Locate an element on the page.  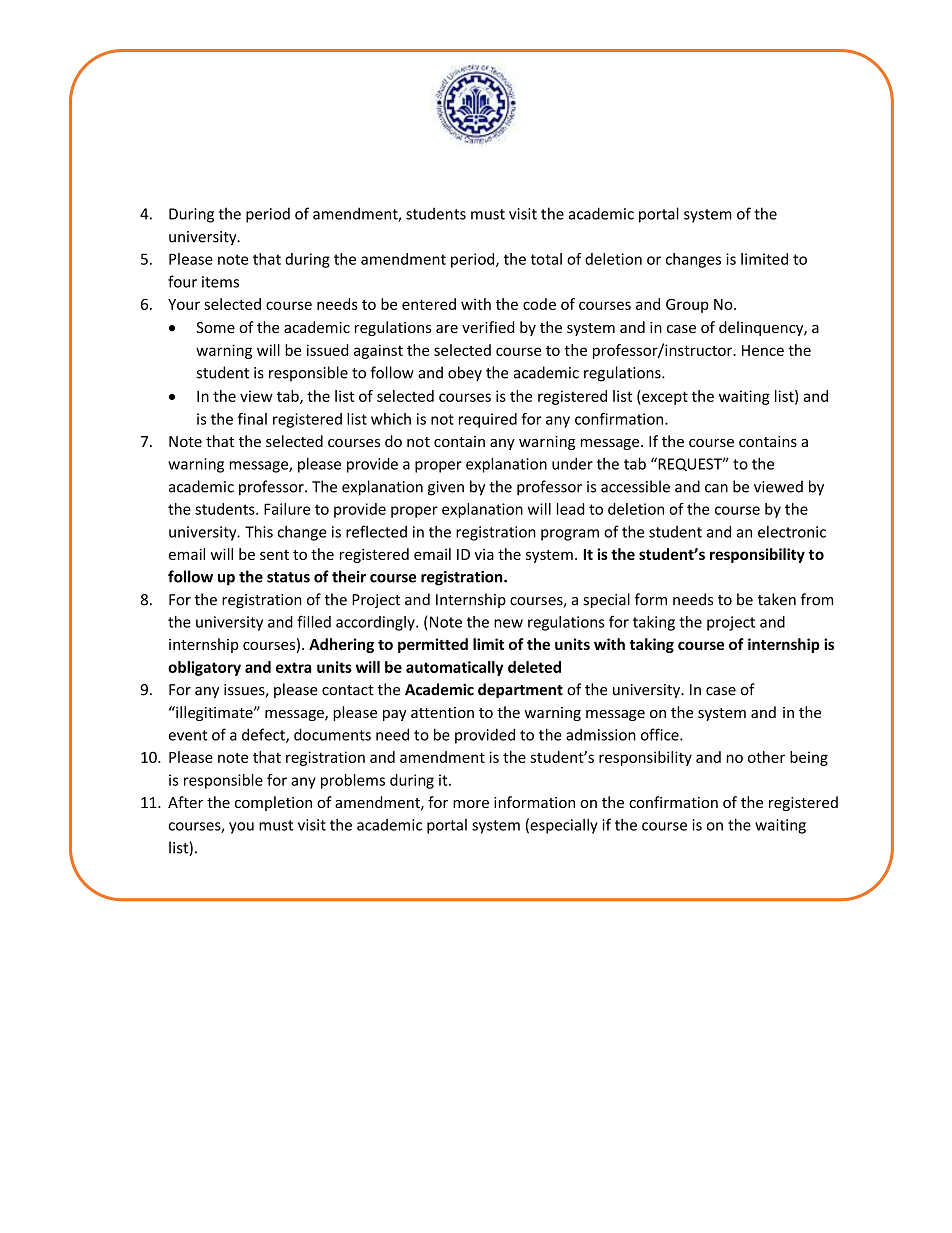
electronic is located at coordinates (792, 532).
